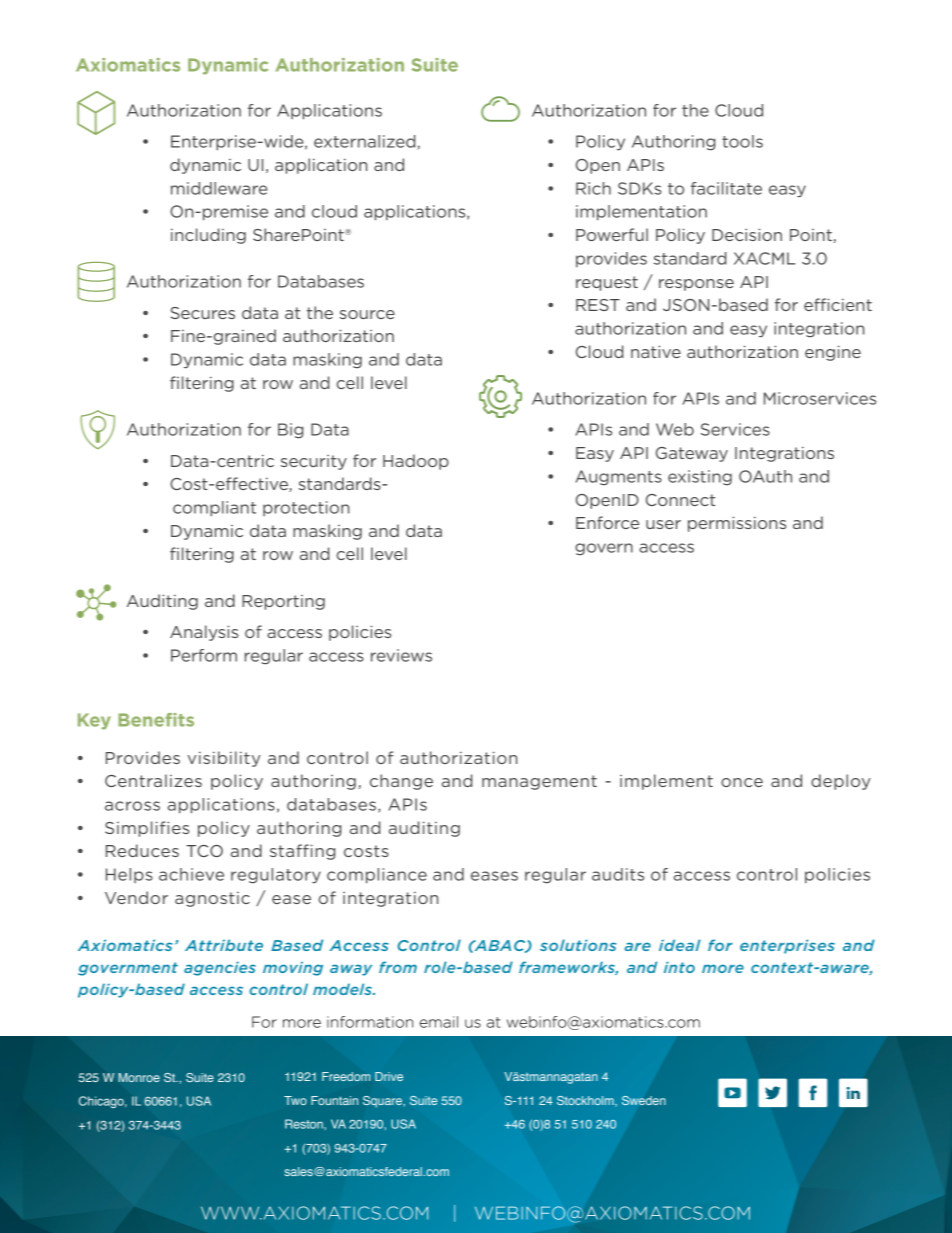  I want to click on Monroe, so click(139, 1077).
